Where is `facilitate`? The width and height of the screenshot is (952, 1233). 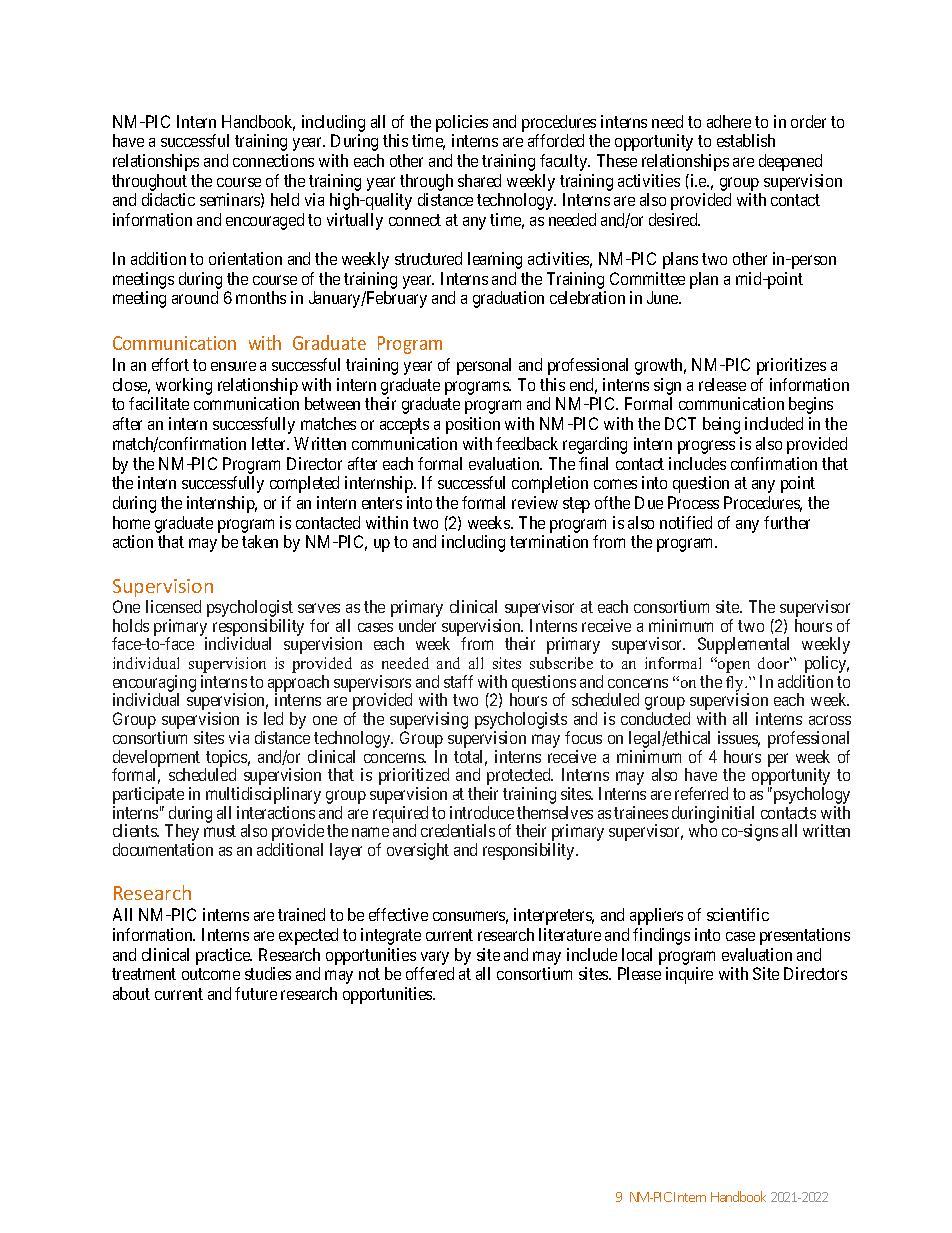
facilitate is located at coordinates (159, 403).
